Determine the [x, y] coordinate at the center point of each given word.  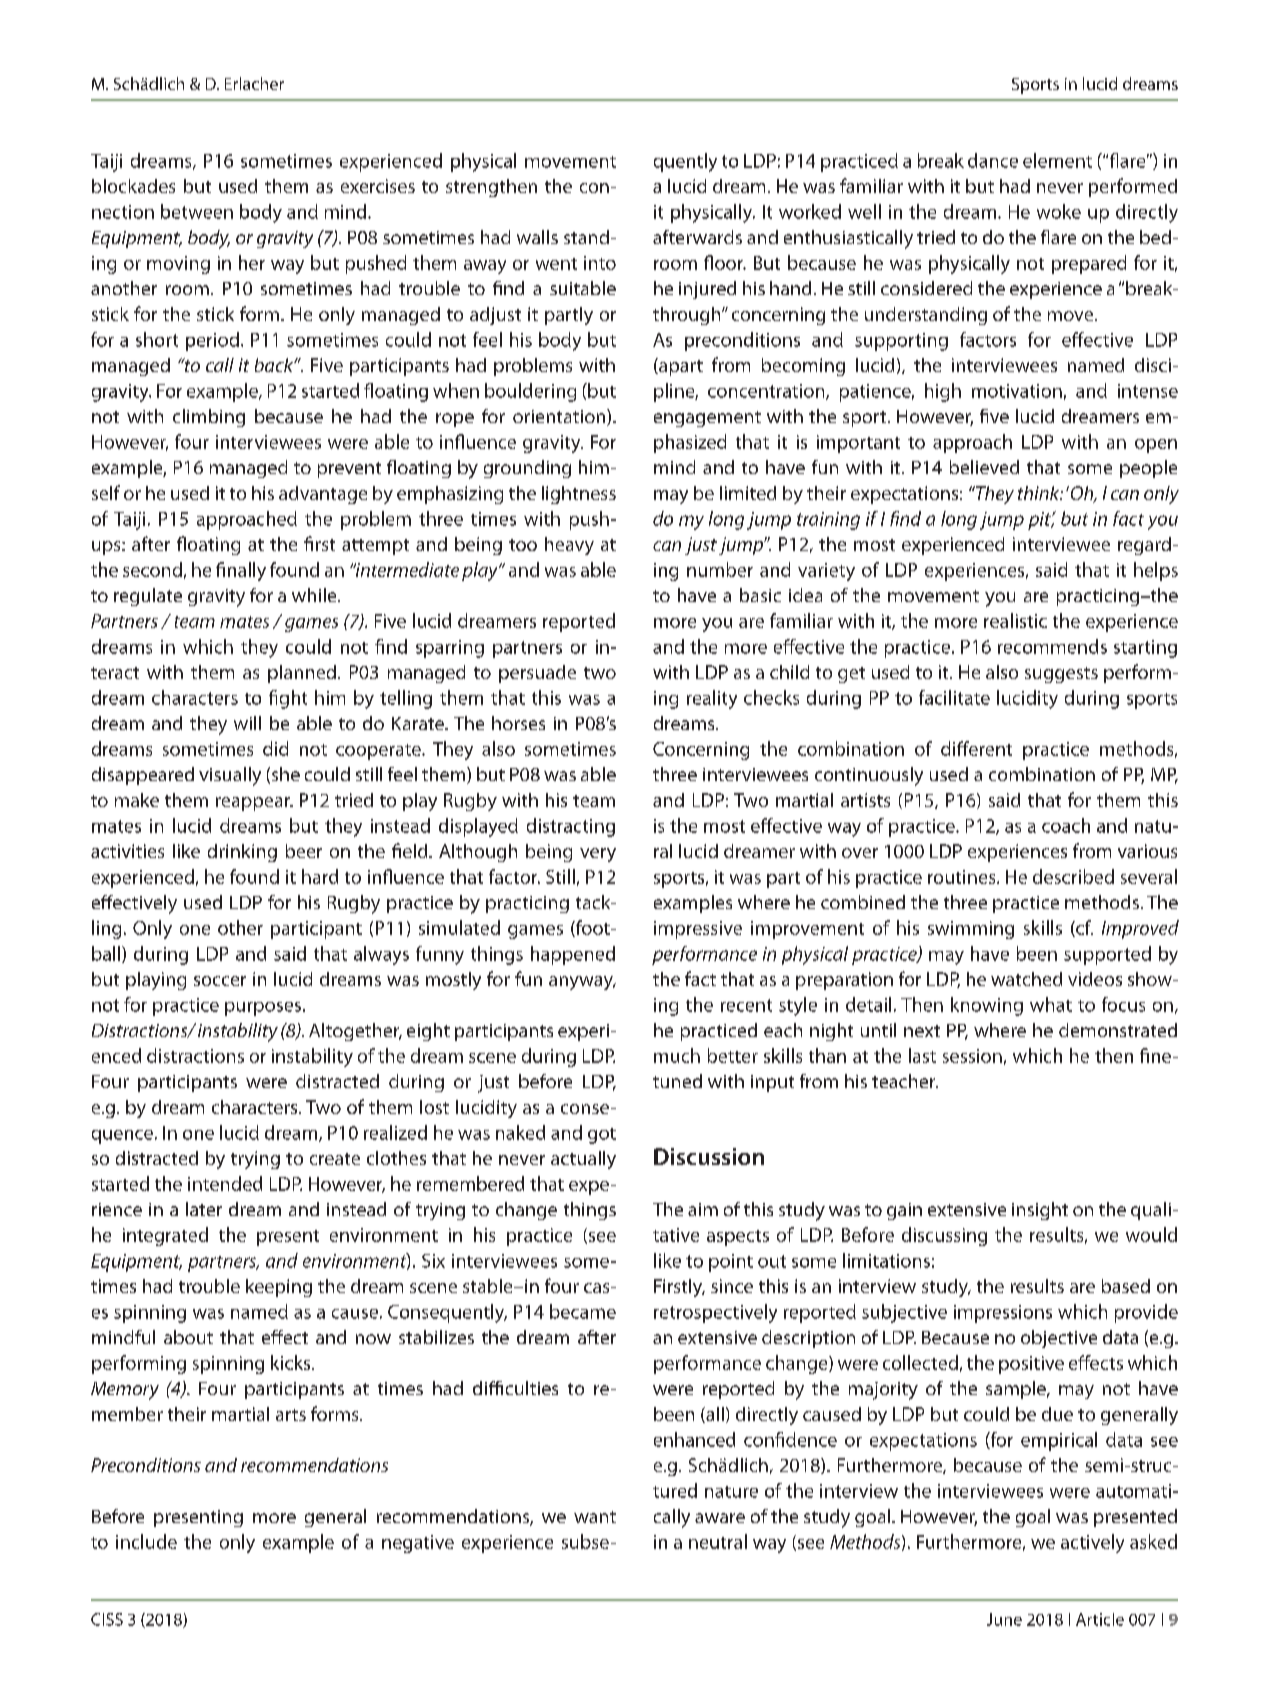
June [1004, 1619]
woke [1059, 211]
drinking [242, 853]
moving [178, 265]
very [598, 855]
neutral [718, 1541]
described [1073, 876]
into [600, 263]
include [146, 1541]
